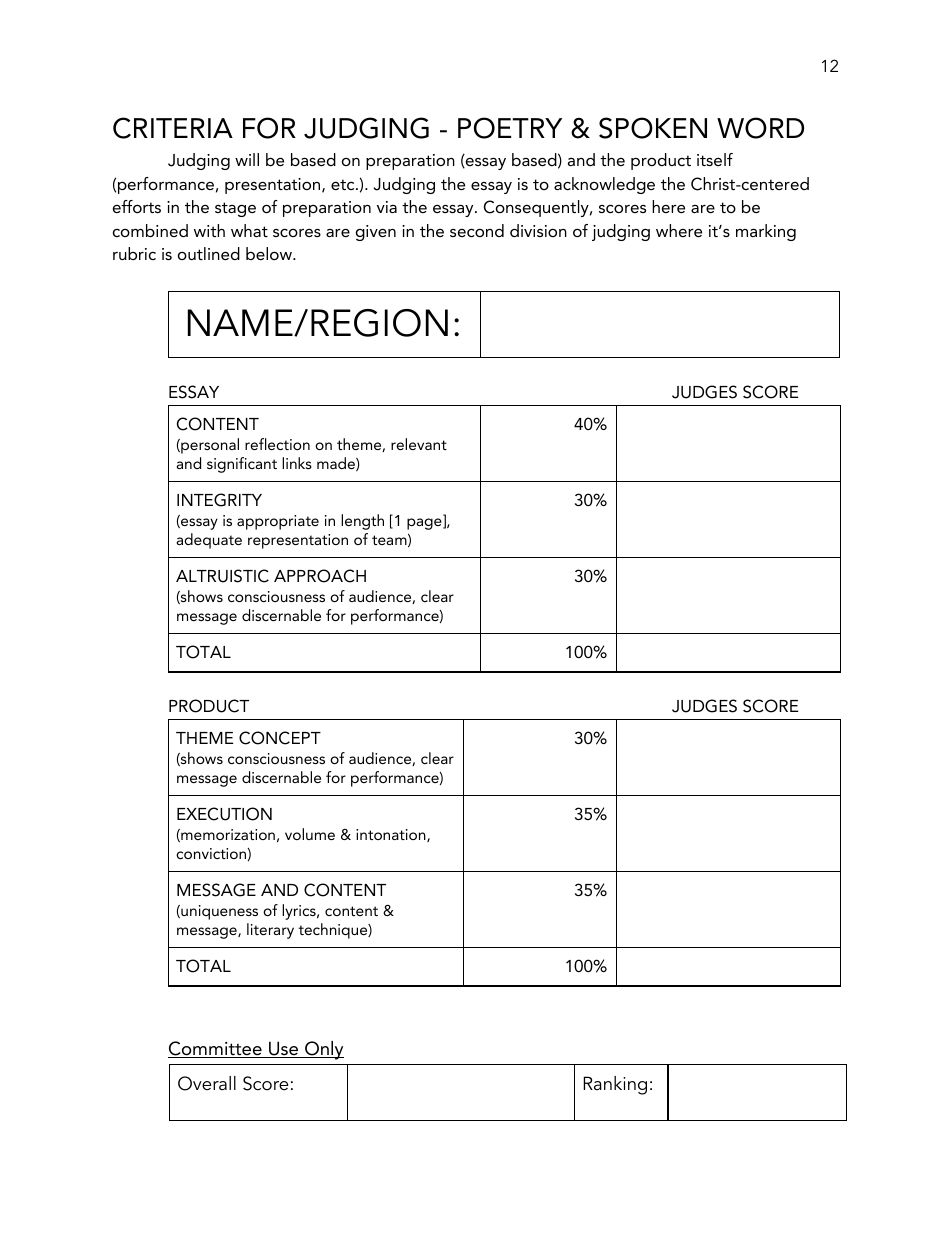 Image resolution: width=952 pixels, height=1233 pixels. What do you see at coordinates (216, 1049) in the screenshot?
I see `Committee` at bounding box center [216, 1049].
